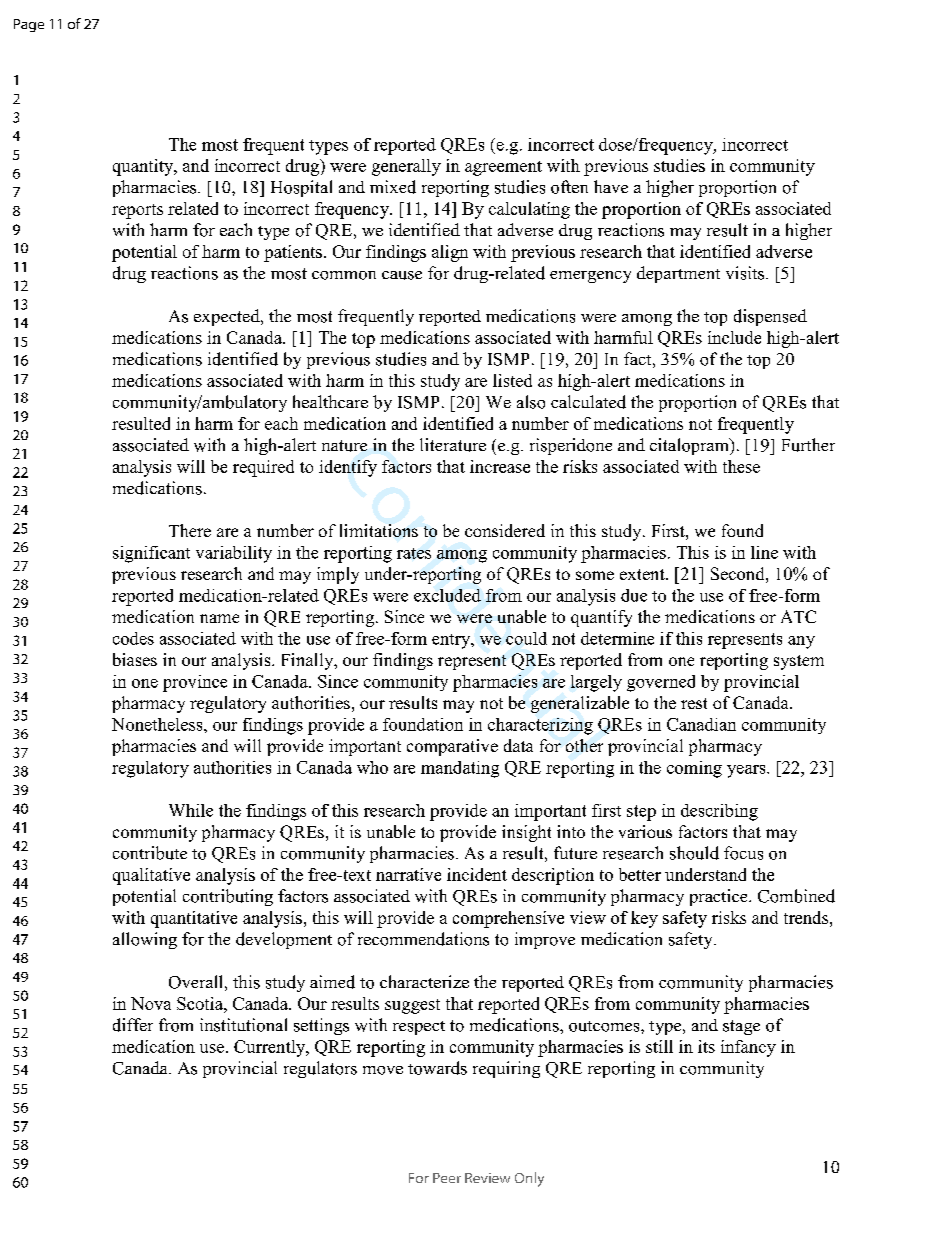 Image resolution: width=952 pixels, height=1233 pixels. Describe the element at coordinates (133, 1025) in the screenshot. I see `differ` at that location.
